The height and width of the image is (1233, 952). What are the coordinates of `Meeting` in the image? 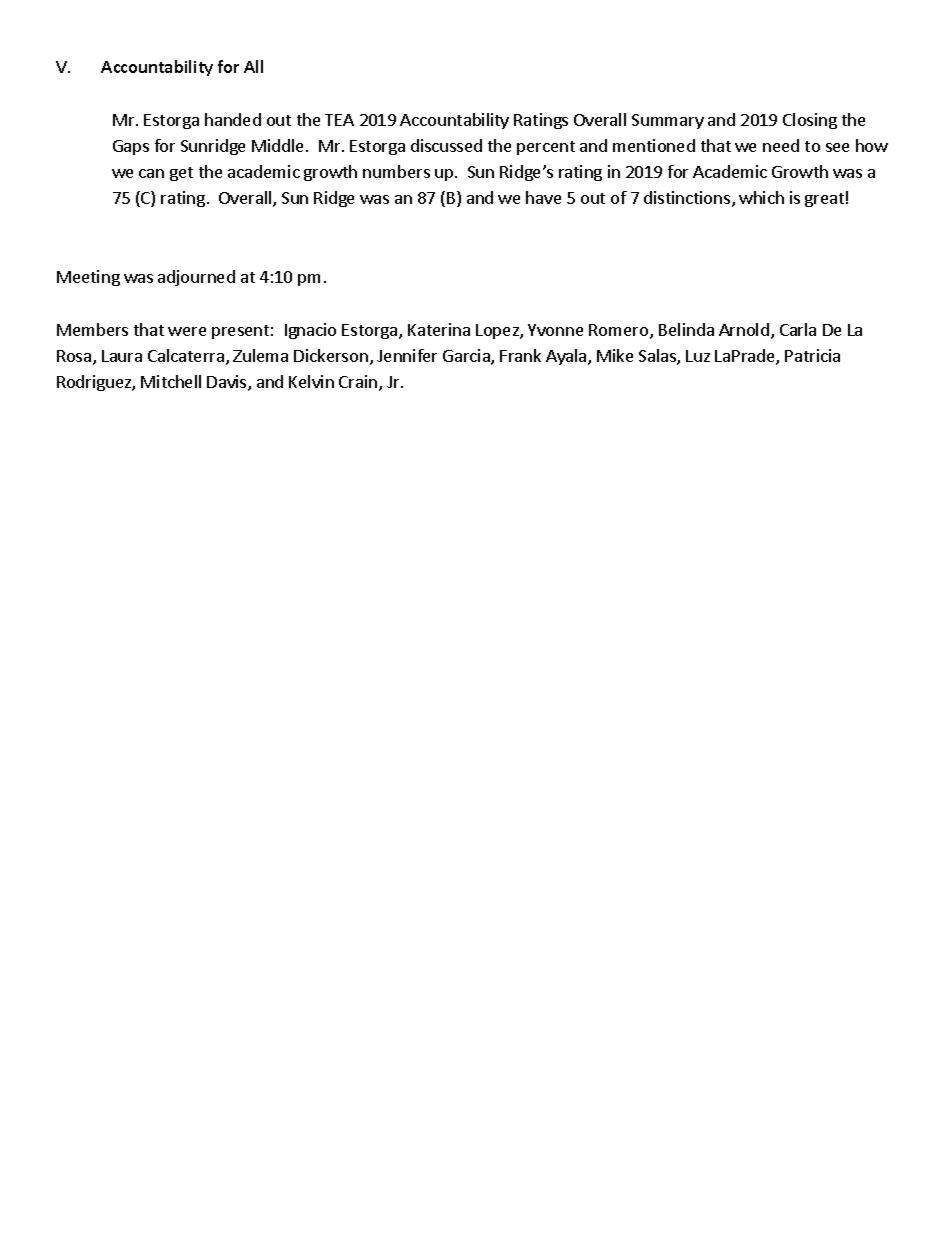 It's located at (88, 278).
